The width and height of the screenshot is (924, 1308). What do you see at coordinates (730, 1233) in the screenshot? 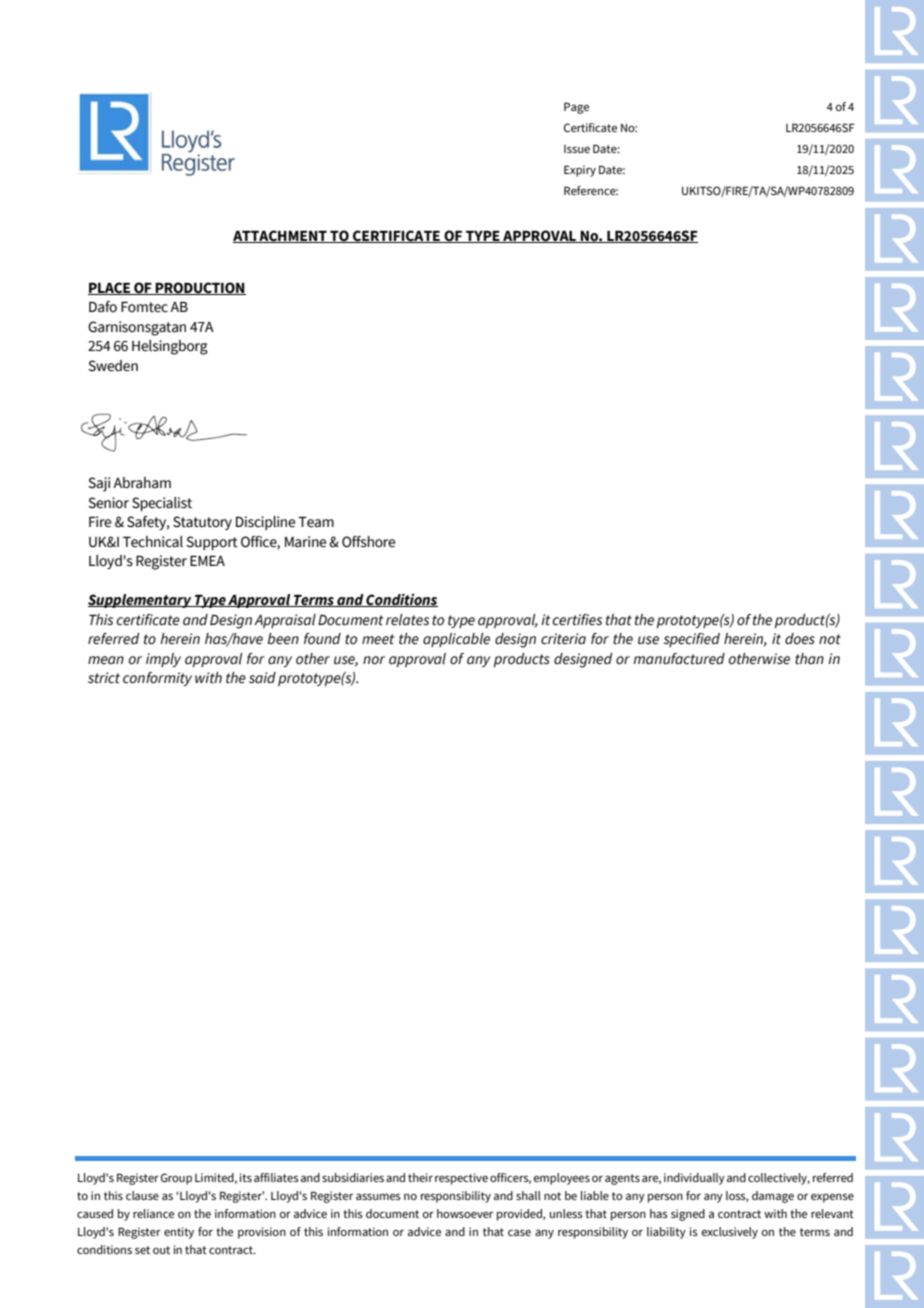
I see `exclusively` at bounding box center [730, 1233].
